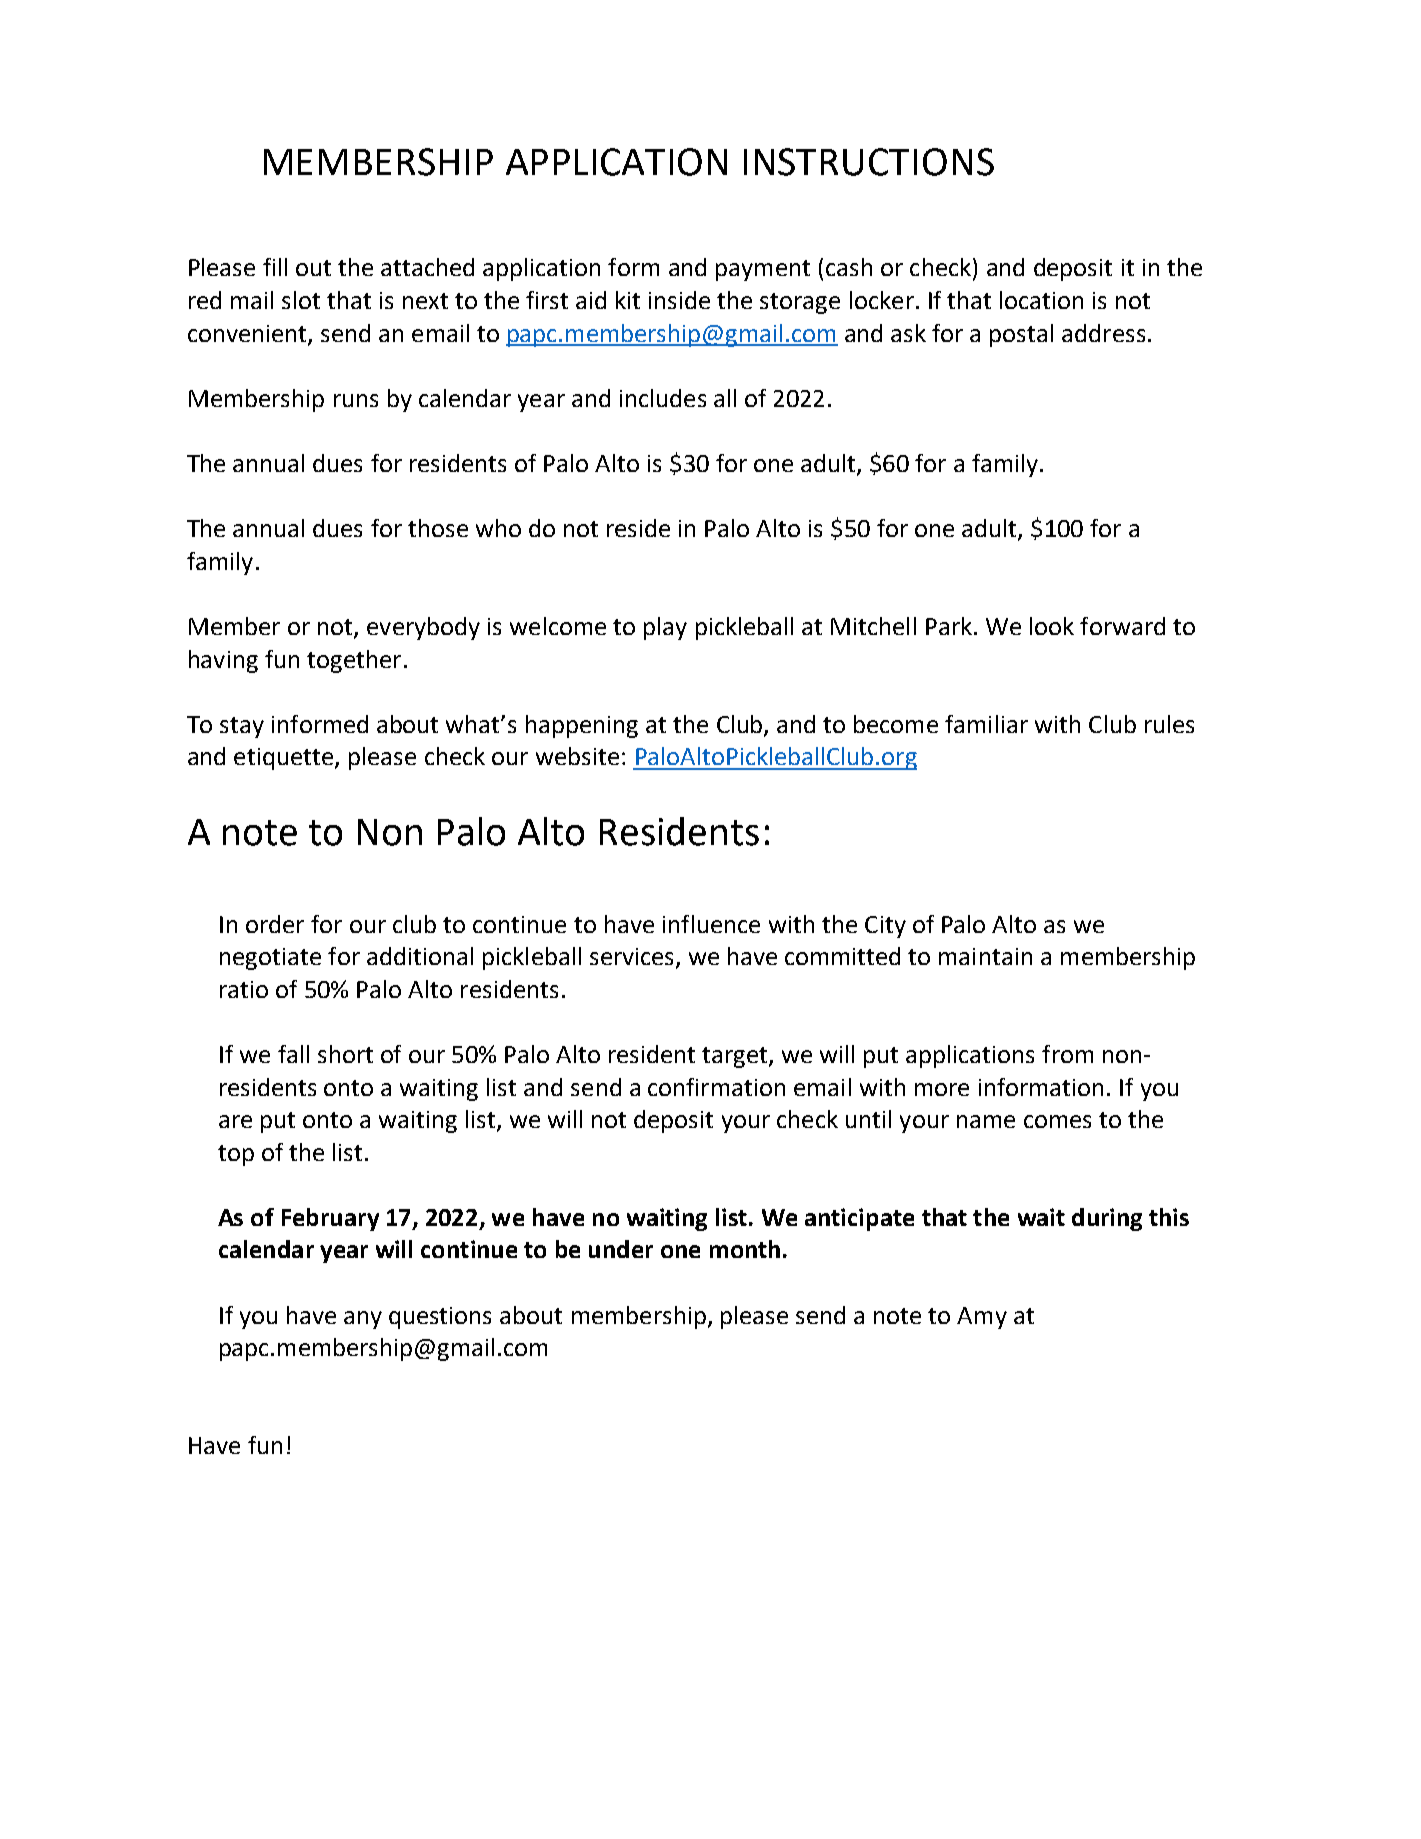  I want to click on fill, so click(275, 267).
